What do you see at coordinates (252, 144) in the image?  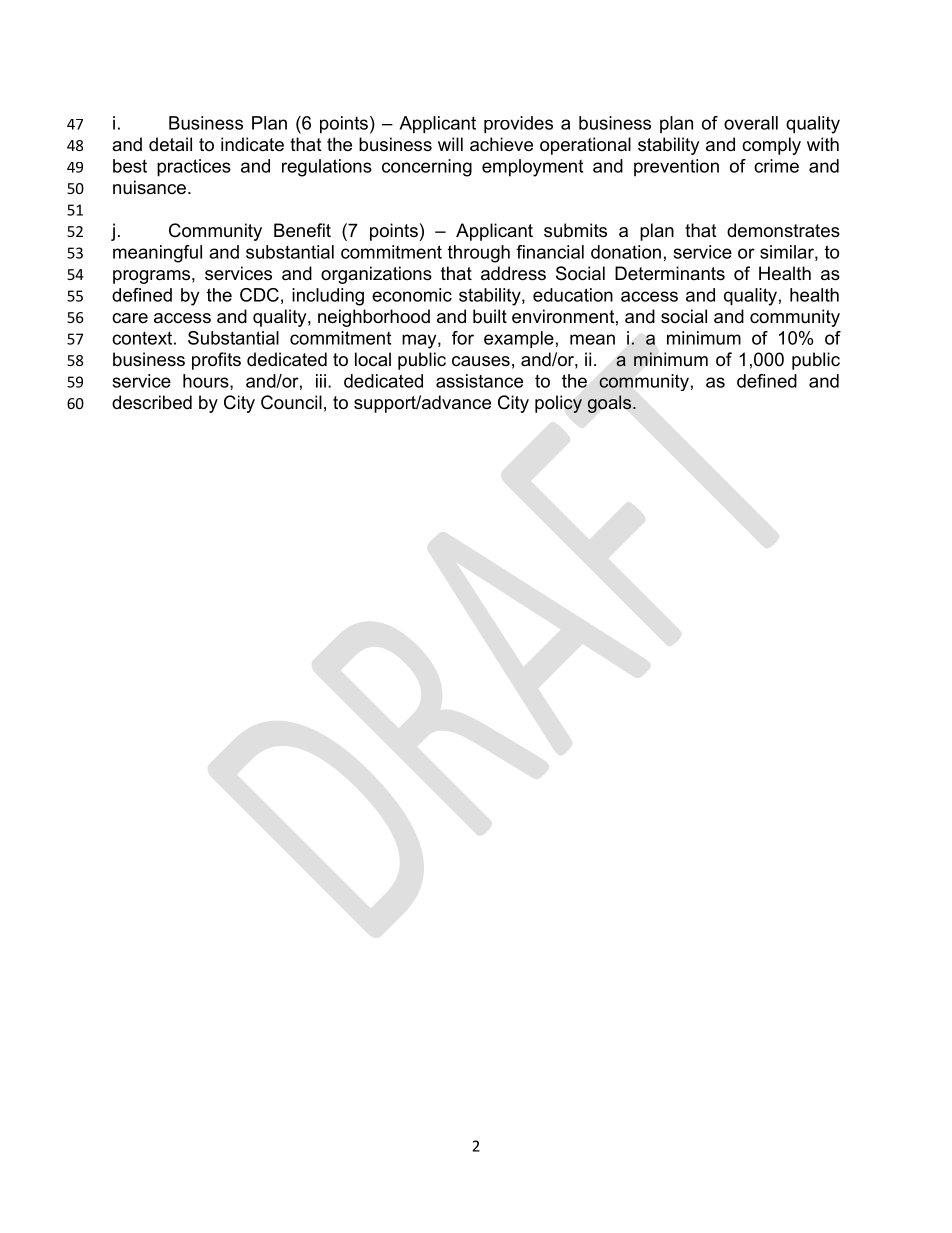 I see `indicate` at bounding box center [252, 144].
